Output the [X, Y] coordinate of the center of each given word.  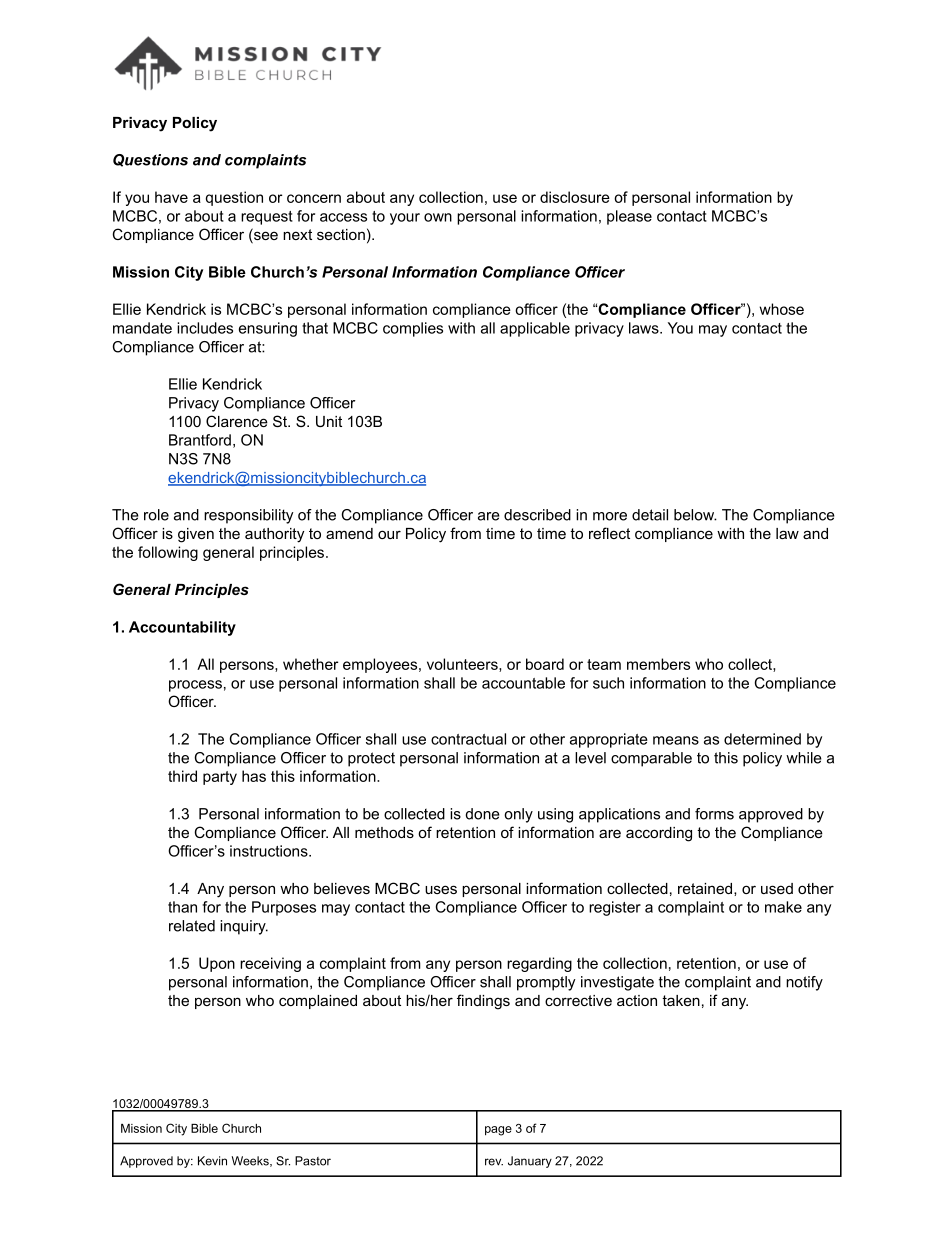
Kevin [212, 1161]
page [498, 1131]
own [438, 217]
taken [681, 1000]
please [629, 217]
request [267, 218]
